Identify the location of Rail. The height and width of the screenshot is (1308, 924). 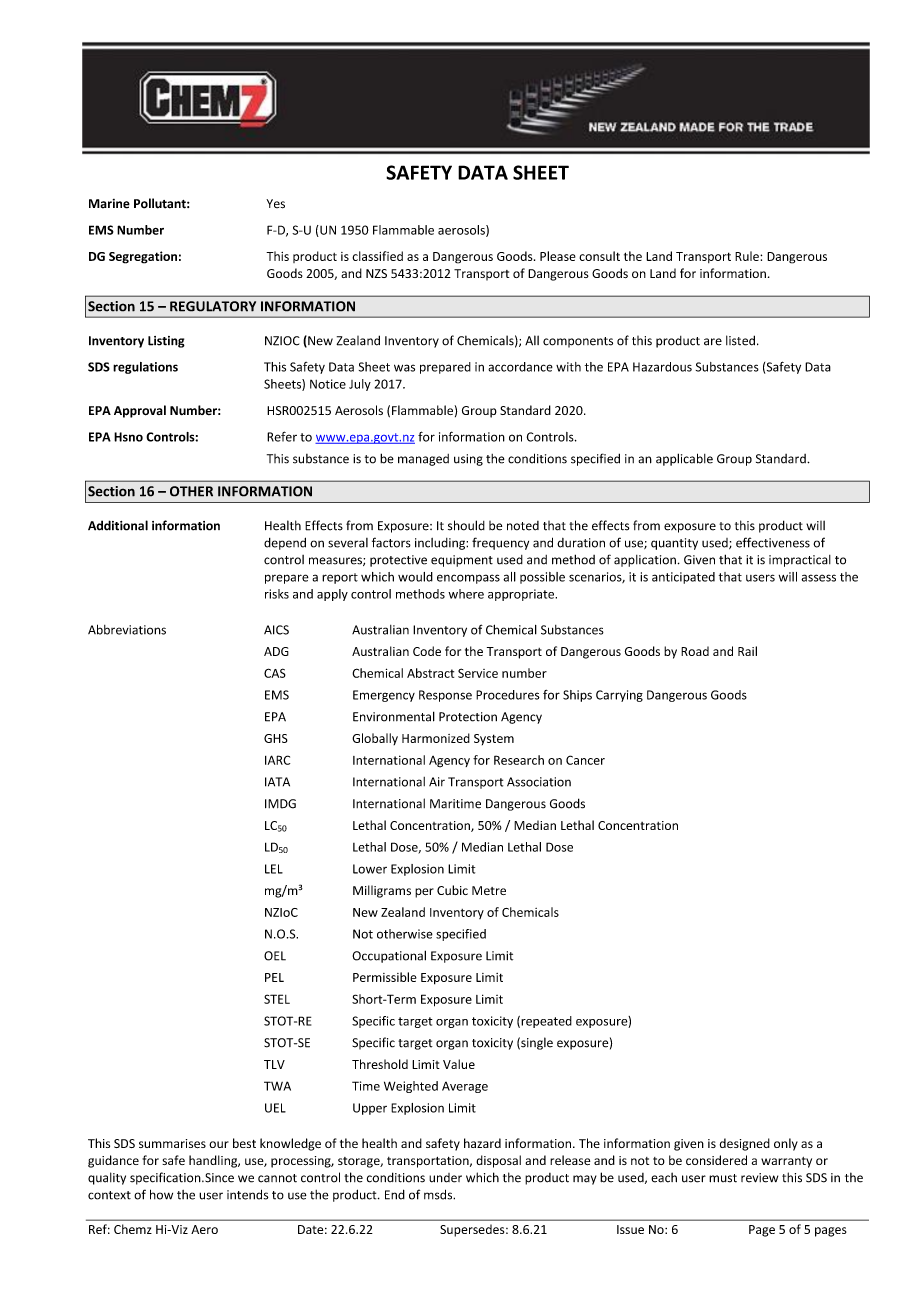
(747, 651).
